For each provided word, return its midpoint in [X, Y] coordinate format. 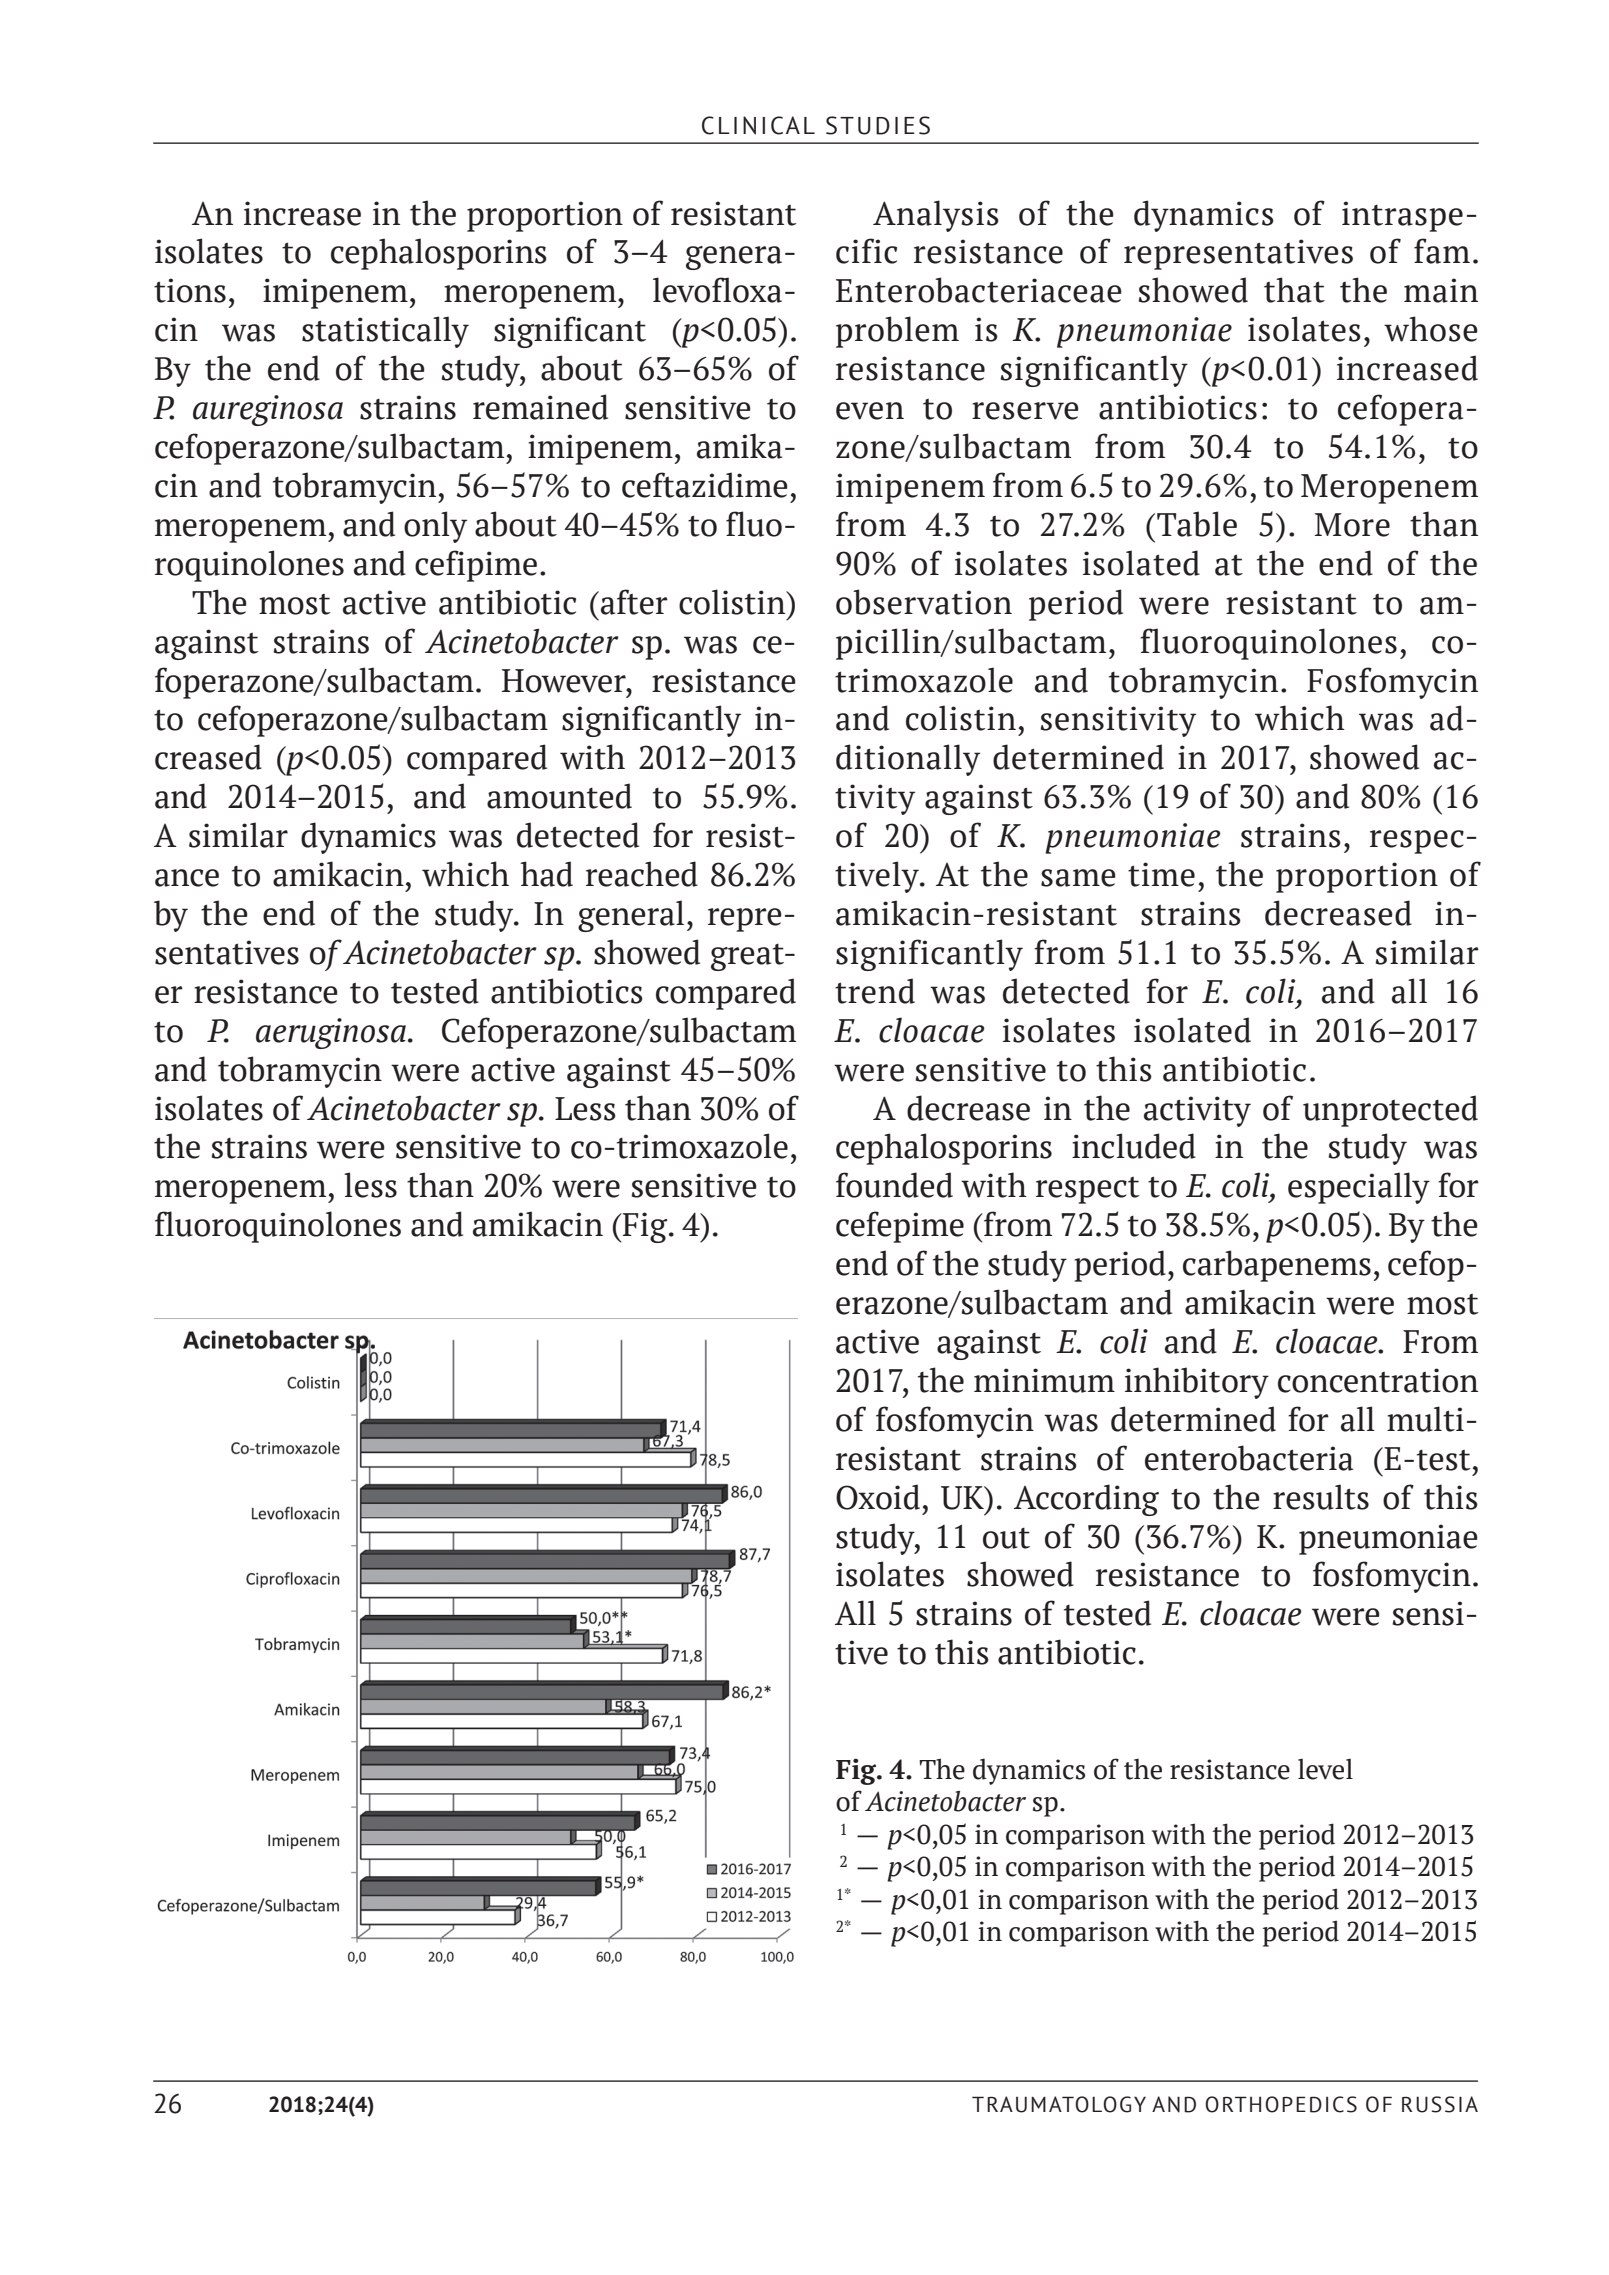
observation [924, 602]
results [1321, 1497]
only [435, 527]
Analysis [936, 216]
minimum [1044, 1380]
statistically [385, 332]
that [1294, 290]
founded [894, 1185]
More [1352, 525]
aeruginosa [332, 1033]
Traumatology [1059, 2104]
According [1086, 1500]
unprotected [1390, 1111]
